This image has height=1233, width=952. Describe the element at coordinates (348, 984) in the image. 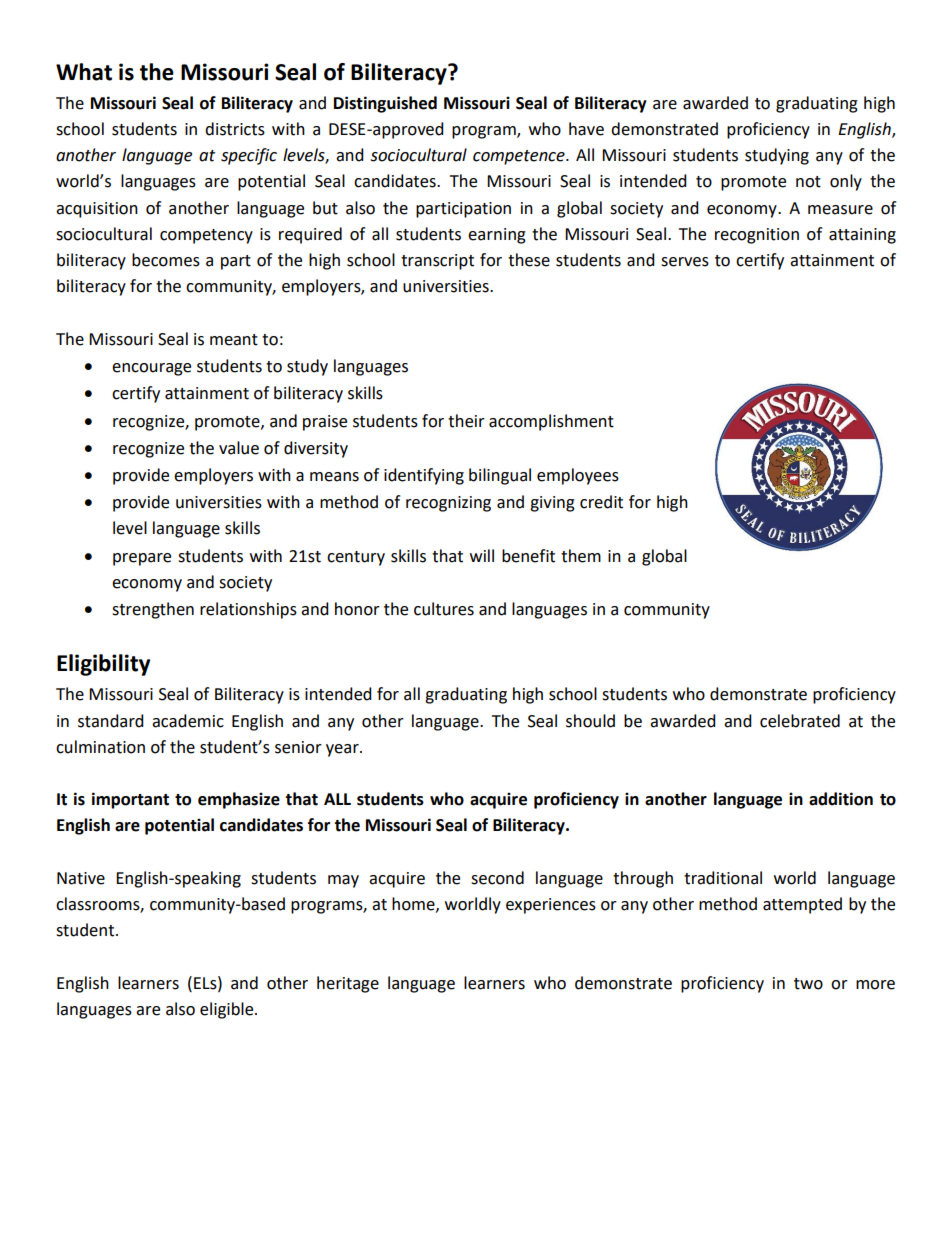

I see `heritage` at that location.
